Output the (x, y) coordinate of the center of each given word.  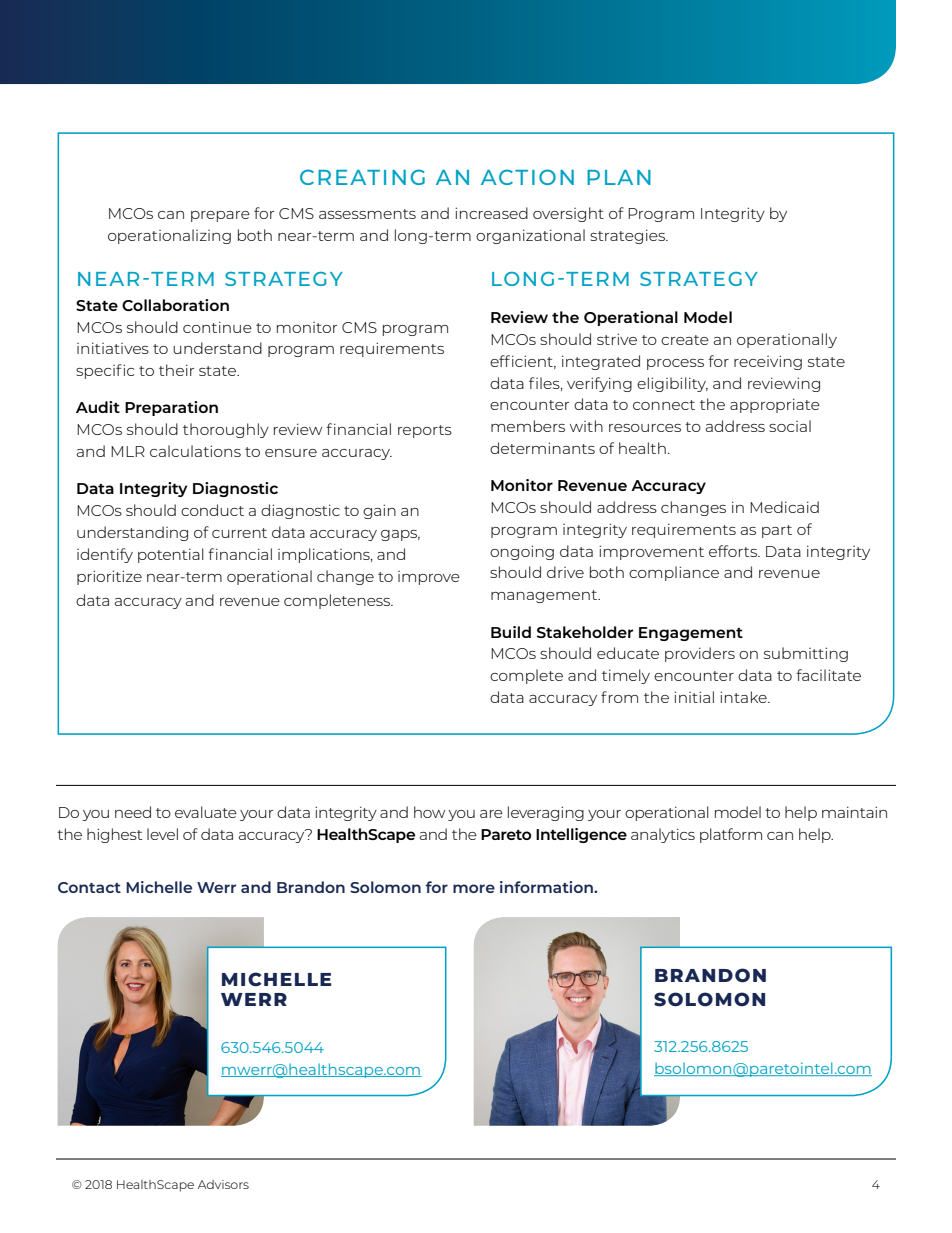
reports (425, 431)
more (474, 888)
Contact (89, 887)
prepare (220, 216)
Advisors (223, 1184)
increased (491, 213)
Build (511, 632)
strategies (628, 236)
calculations (195, 451)
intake (744, 697)
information (547, 887)
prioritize (109, 577)
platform (731, 835)
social (790, 426)
